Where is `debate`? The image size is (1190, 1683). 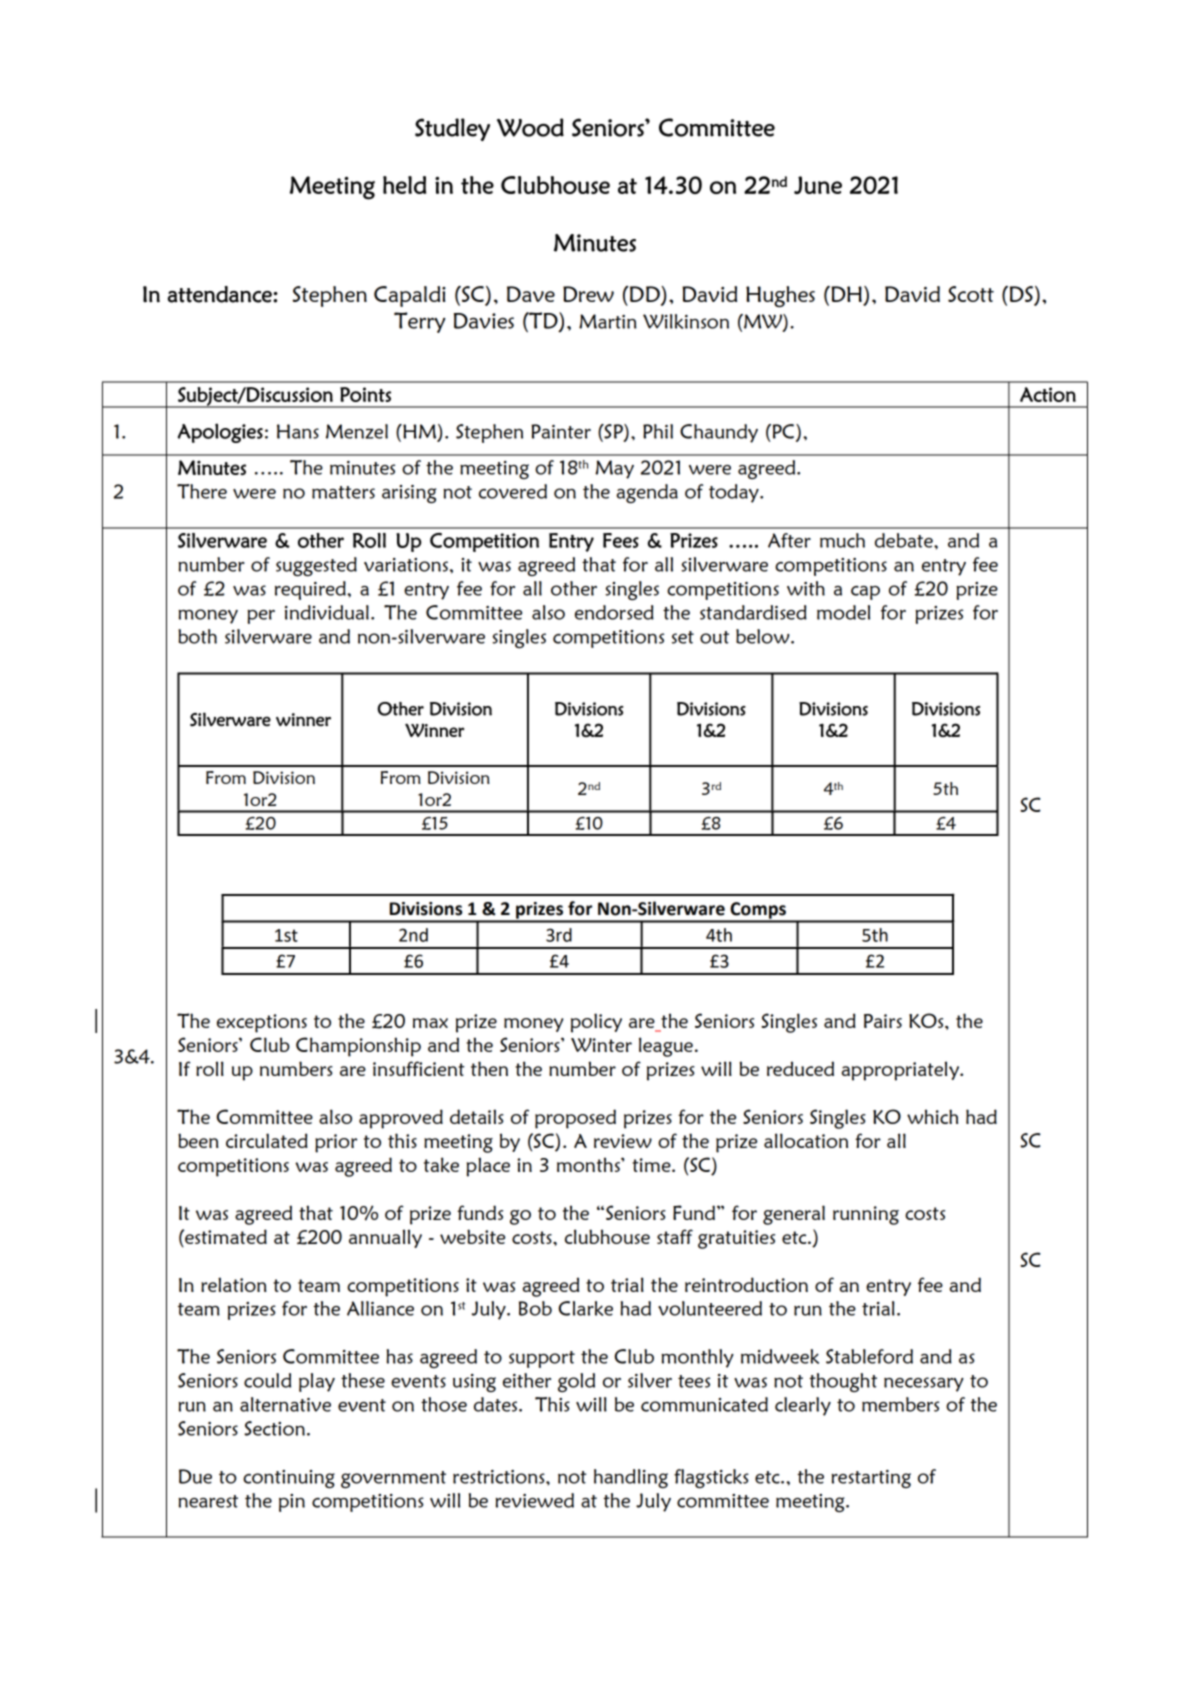 debate is located at coordinates (905, 540).
